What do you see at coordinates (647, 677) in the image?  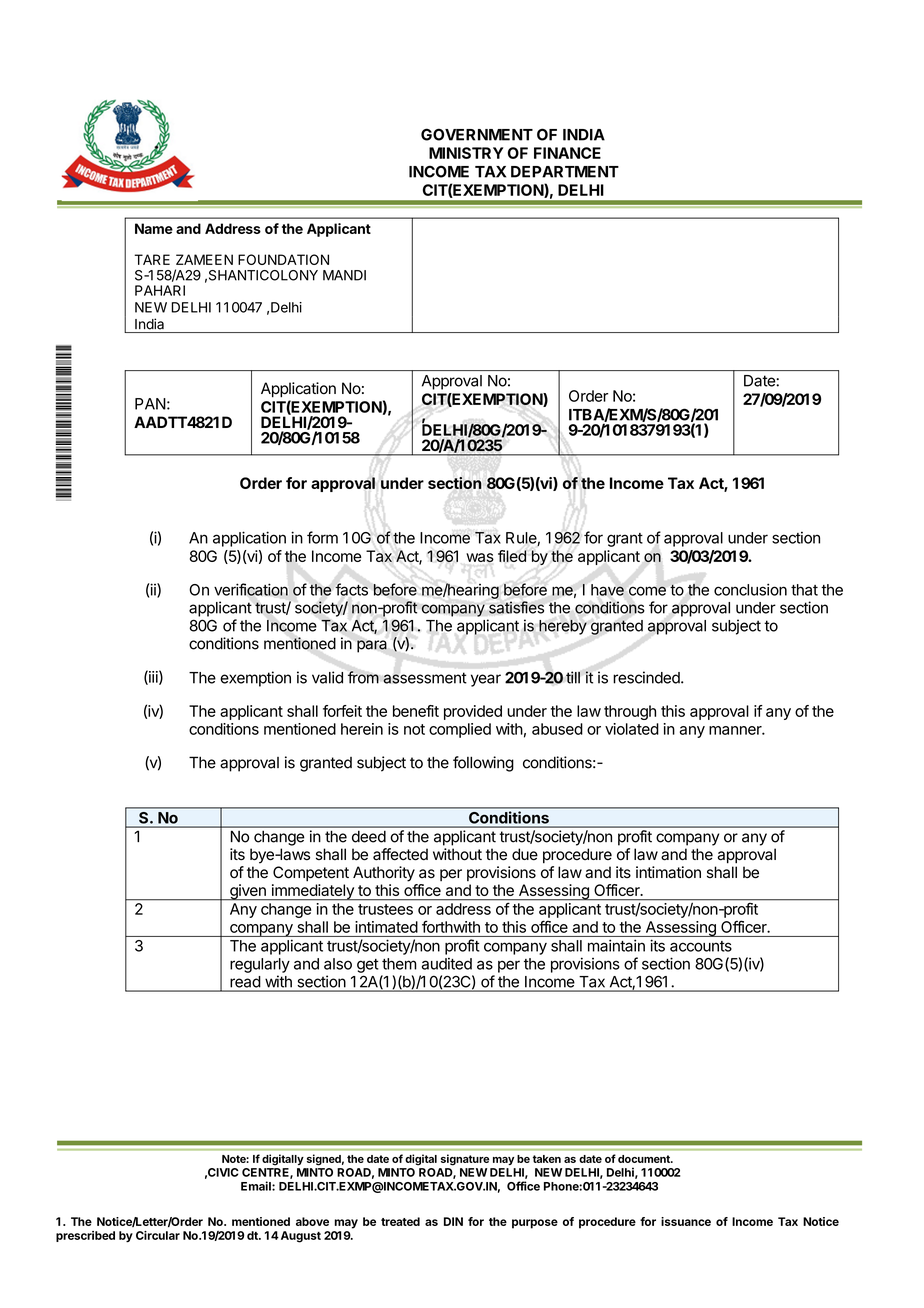 I see `rescinded` at bounding box center [647, 677].
